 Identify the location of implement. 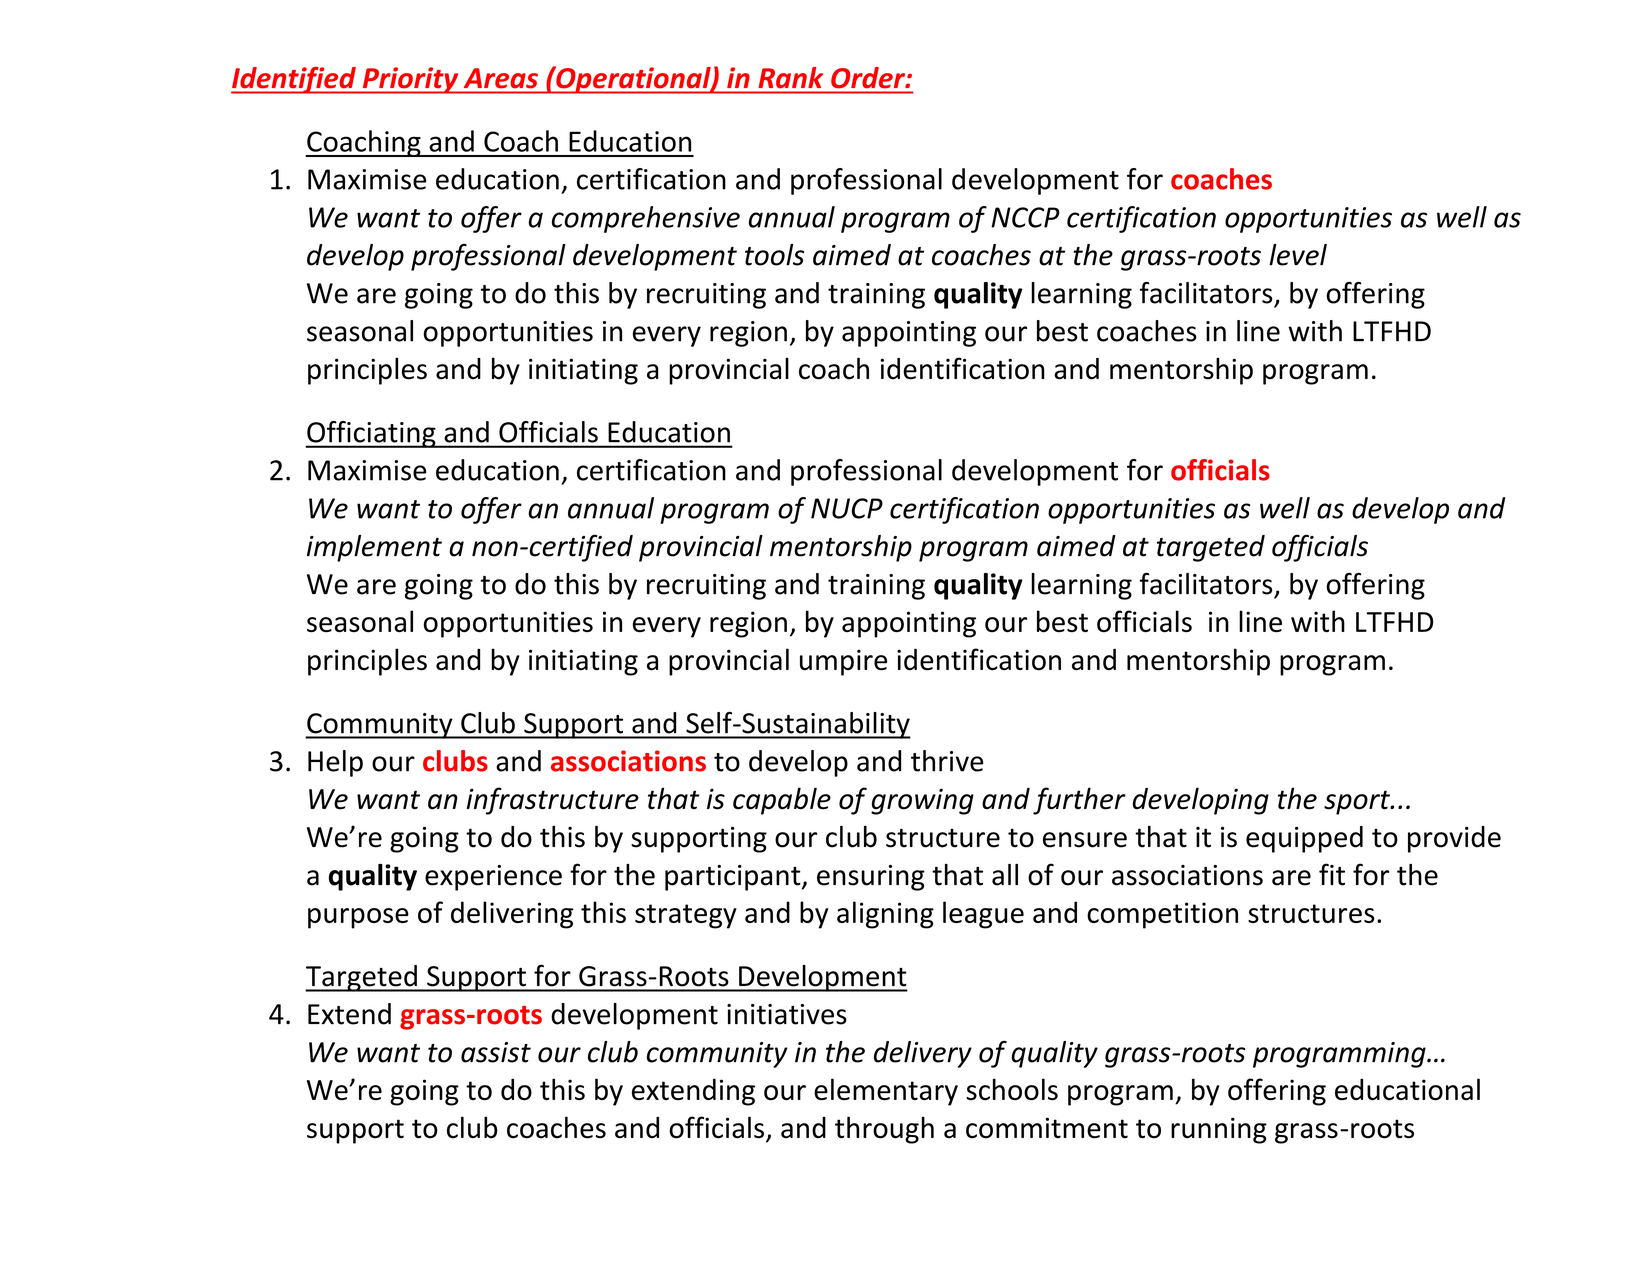
(374, 548).
